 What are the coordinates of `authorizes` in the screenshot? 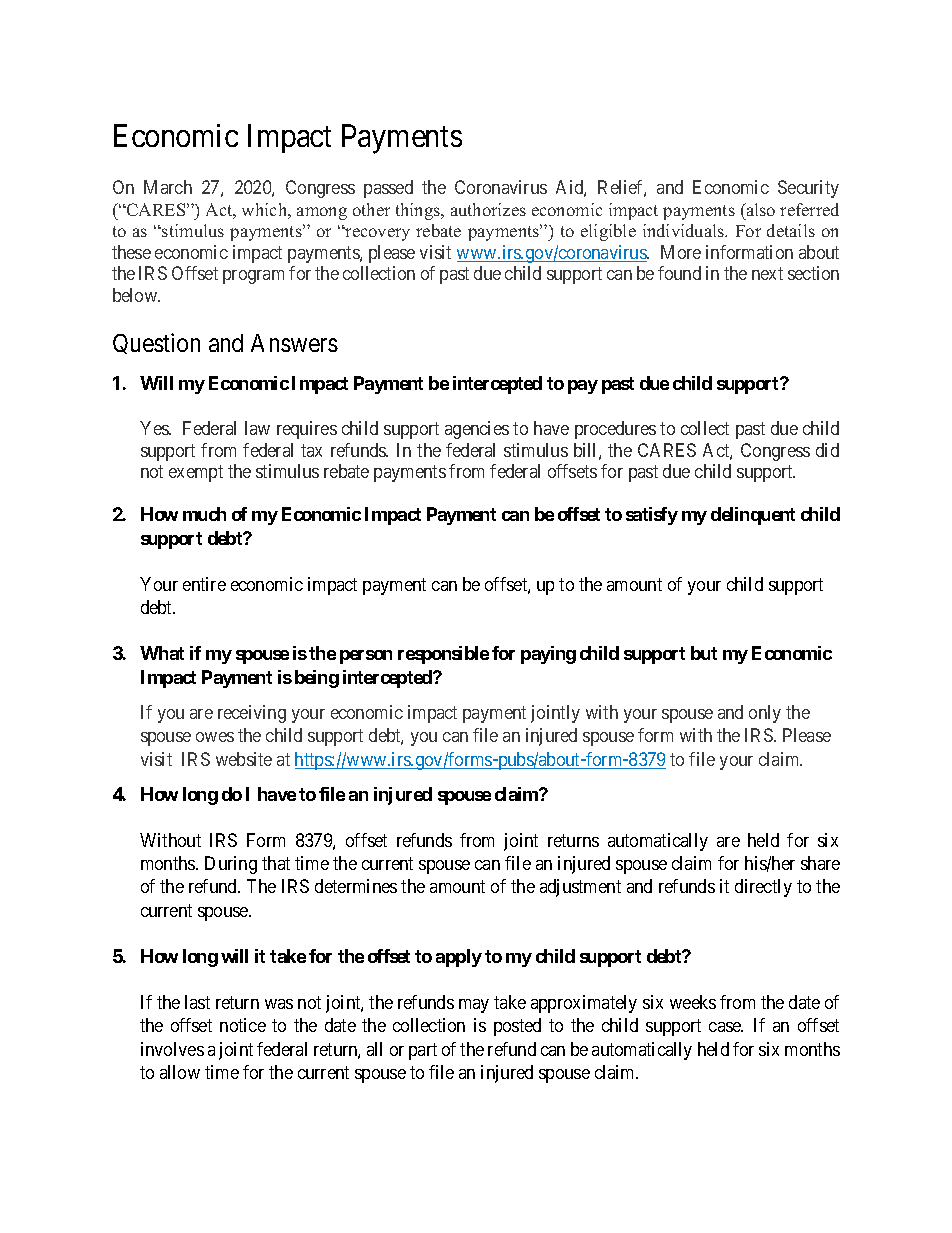 It's located at (488, 209).
